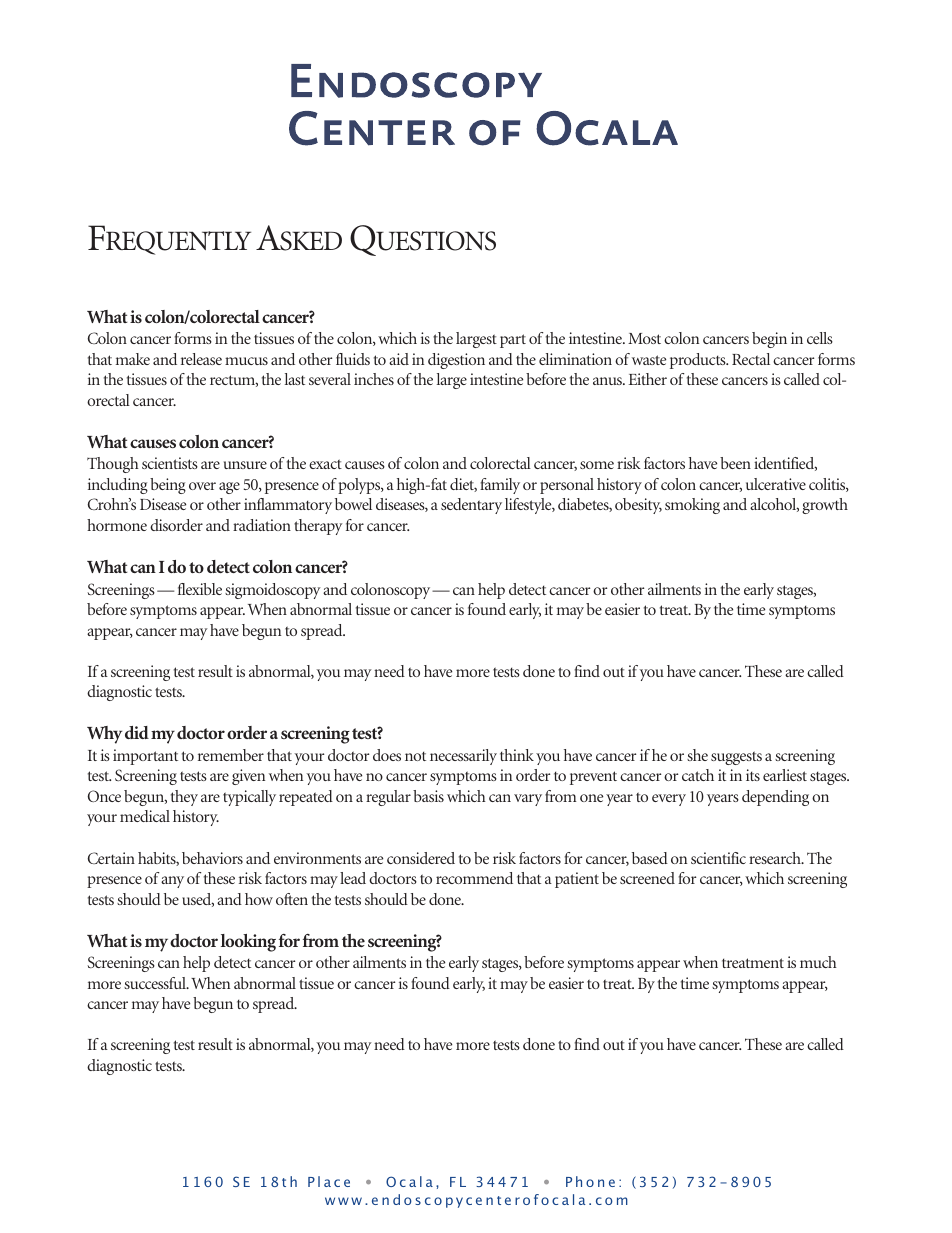 This screenshot has height=1233, width=952. I want to click on typically, so click(249, 798).
